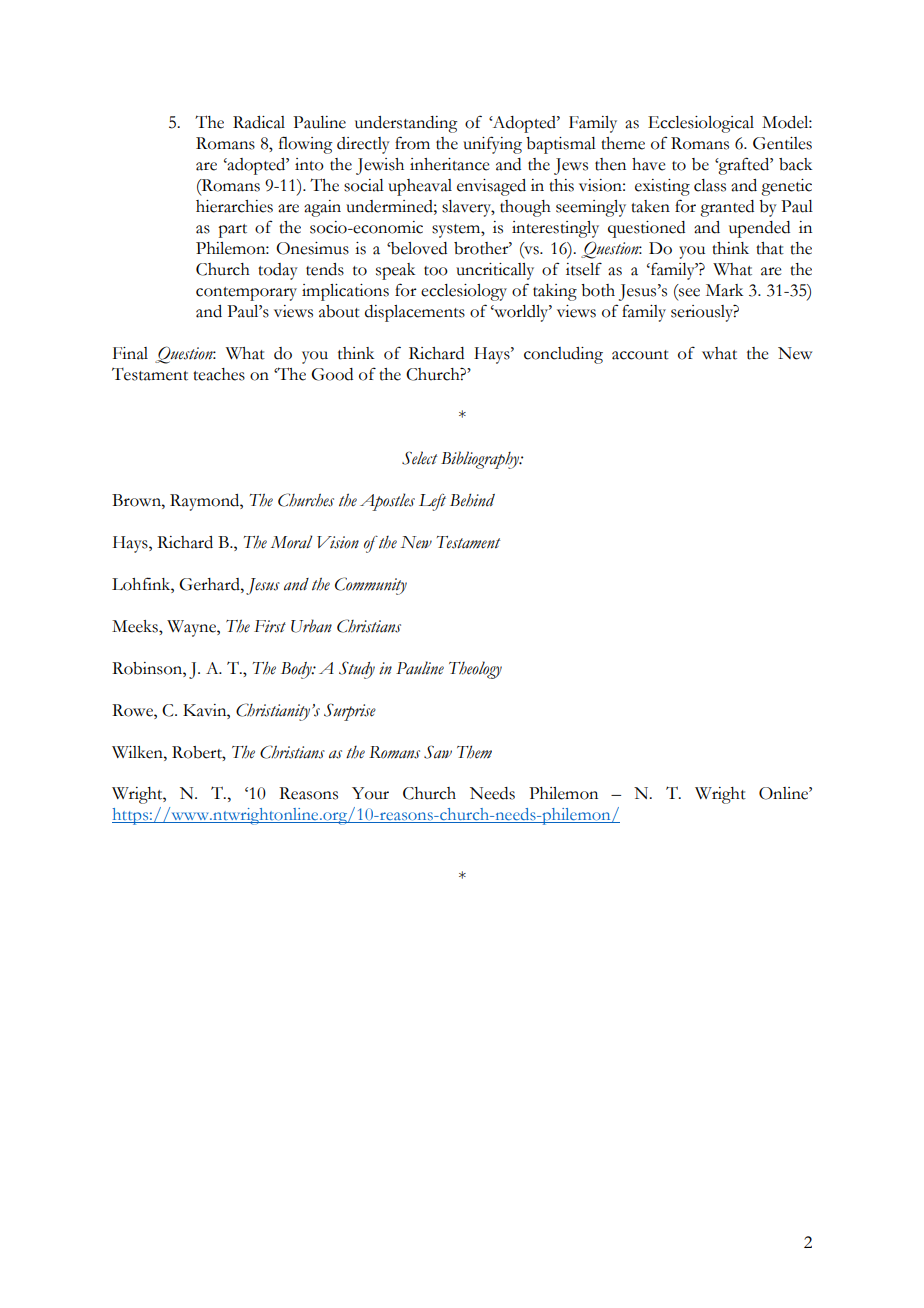  Describe the element at coordinates (472, 500) in the page. I see `Behind` at that location.
